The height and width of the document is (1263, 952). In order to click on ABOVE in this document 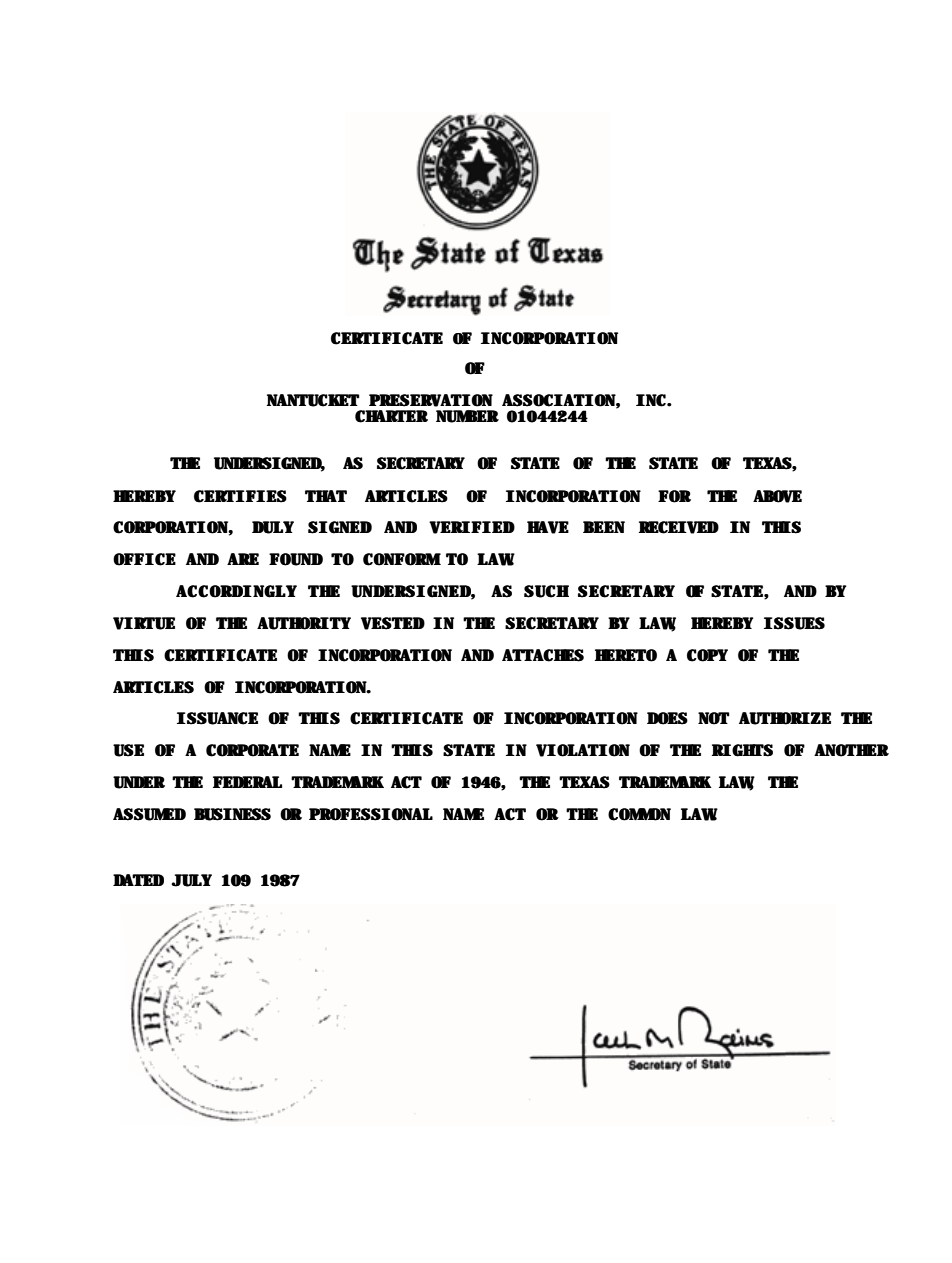, I will do `click(777, 496)`.
